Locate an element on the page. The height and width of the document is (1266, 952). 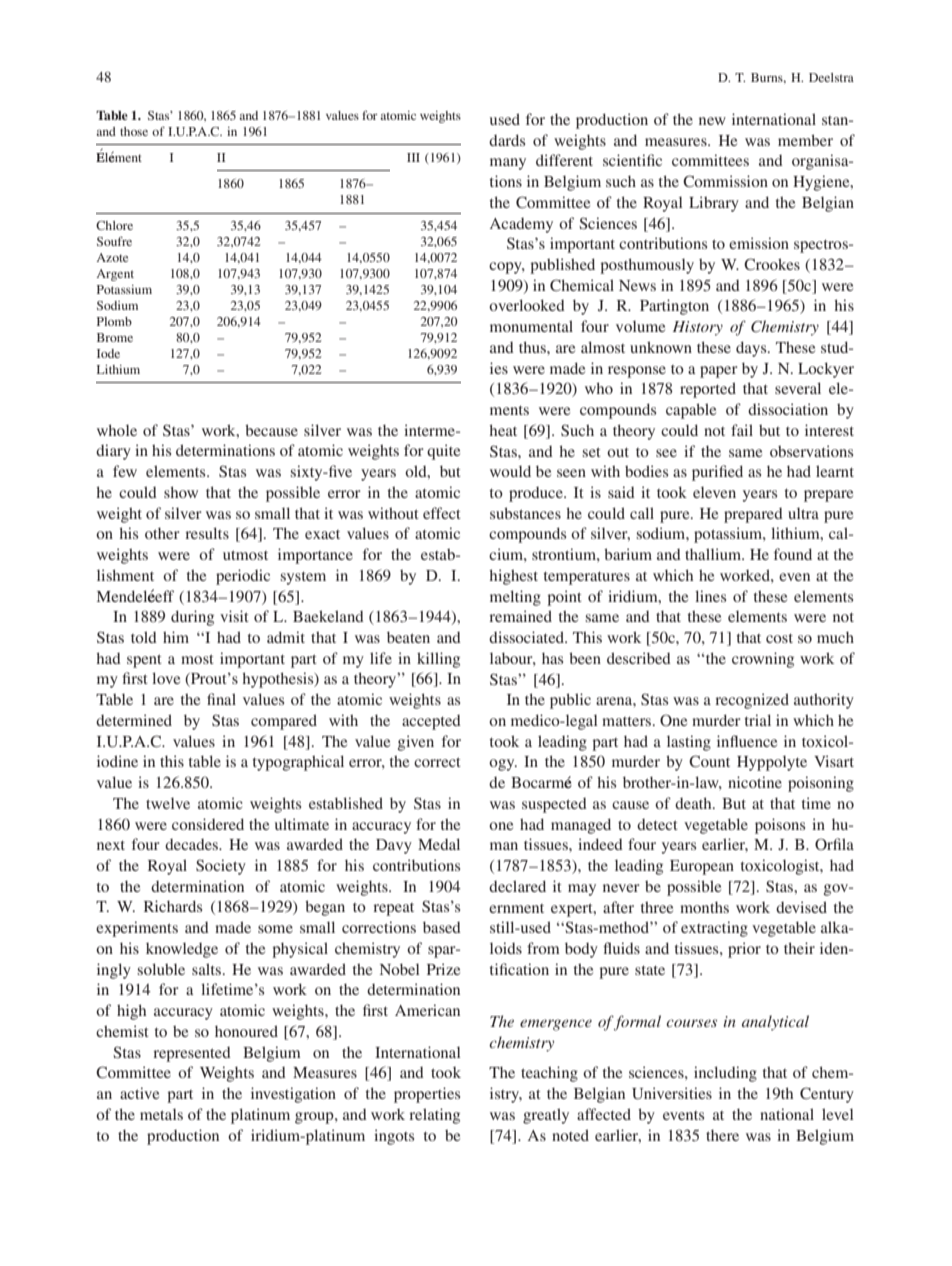
metals is located at coordinates (161, 1114).
